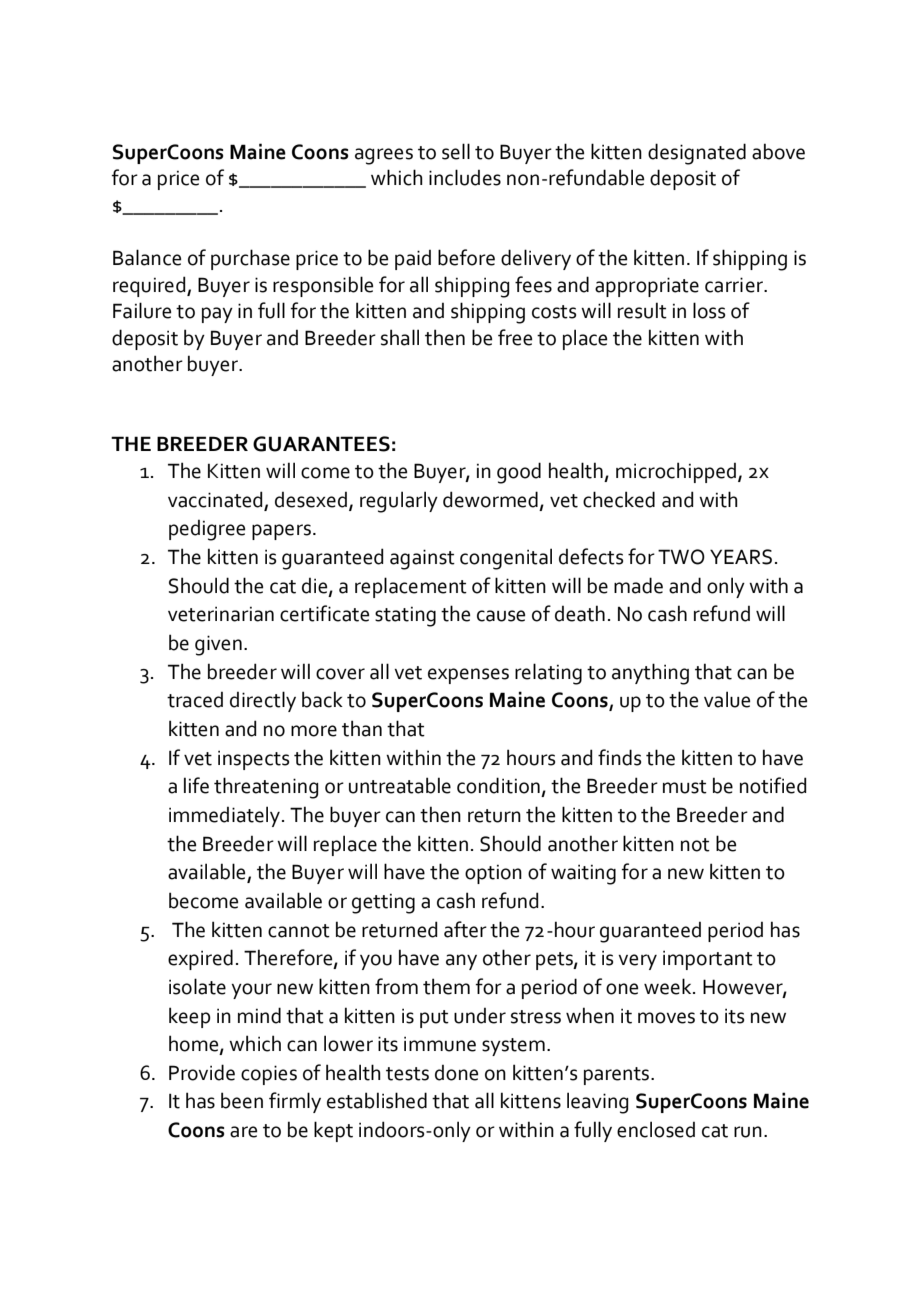 The width and height of the document is (924, 1308). I want to click on includes, so click(465, 177).
